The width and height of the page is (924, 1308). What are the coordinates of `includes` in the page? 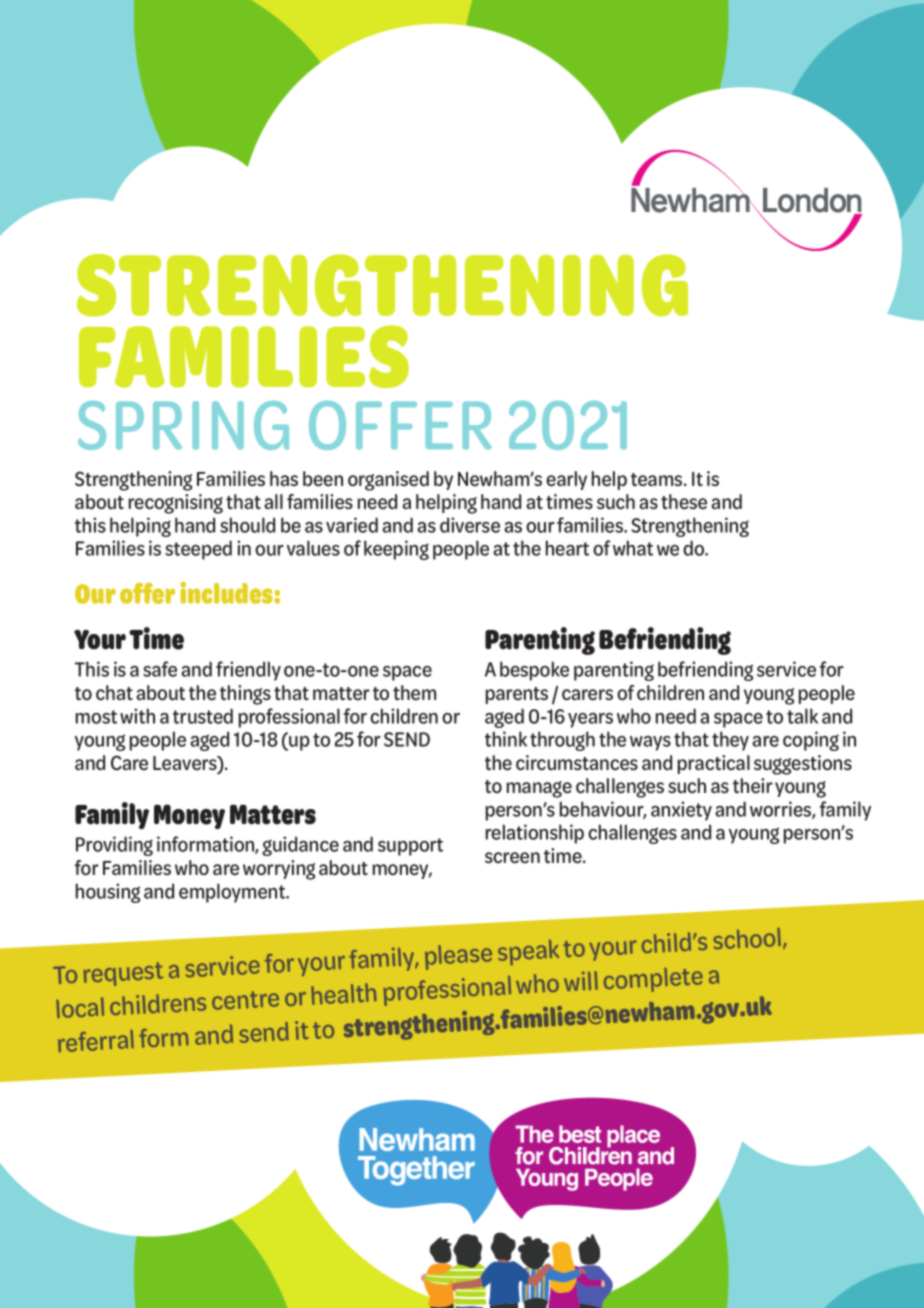 It's located at (226, 593).
